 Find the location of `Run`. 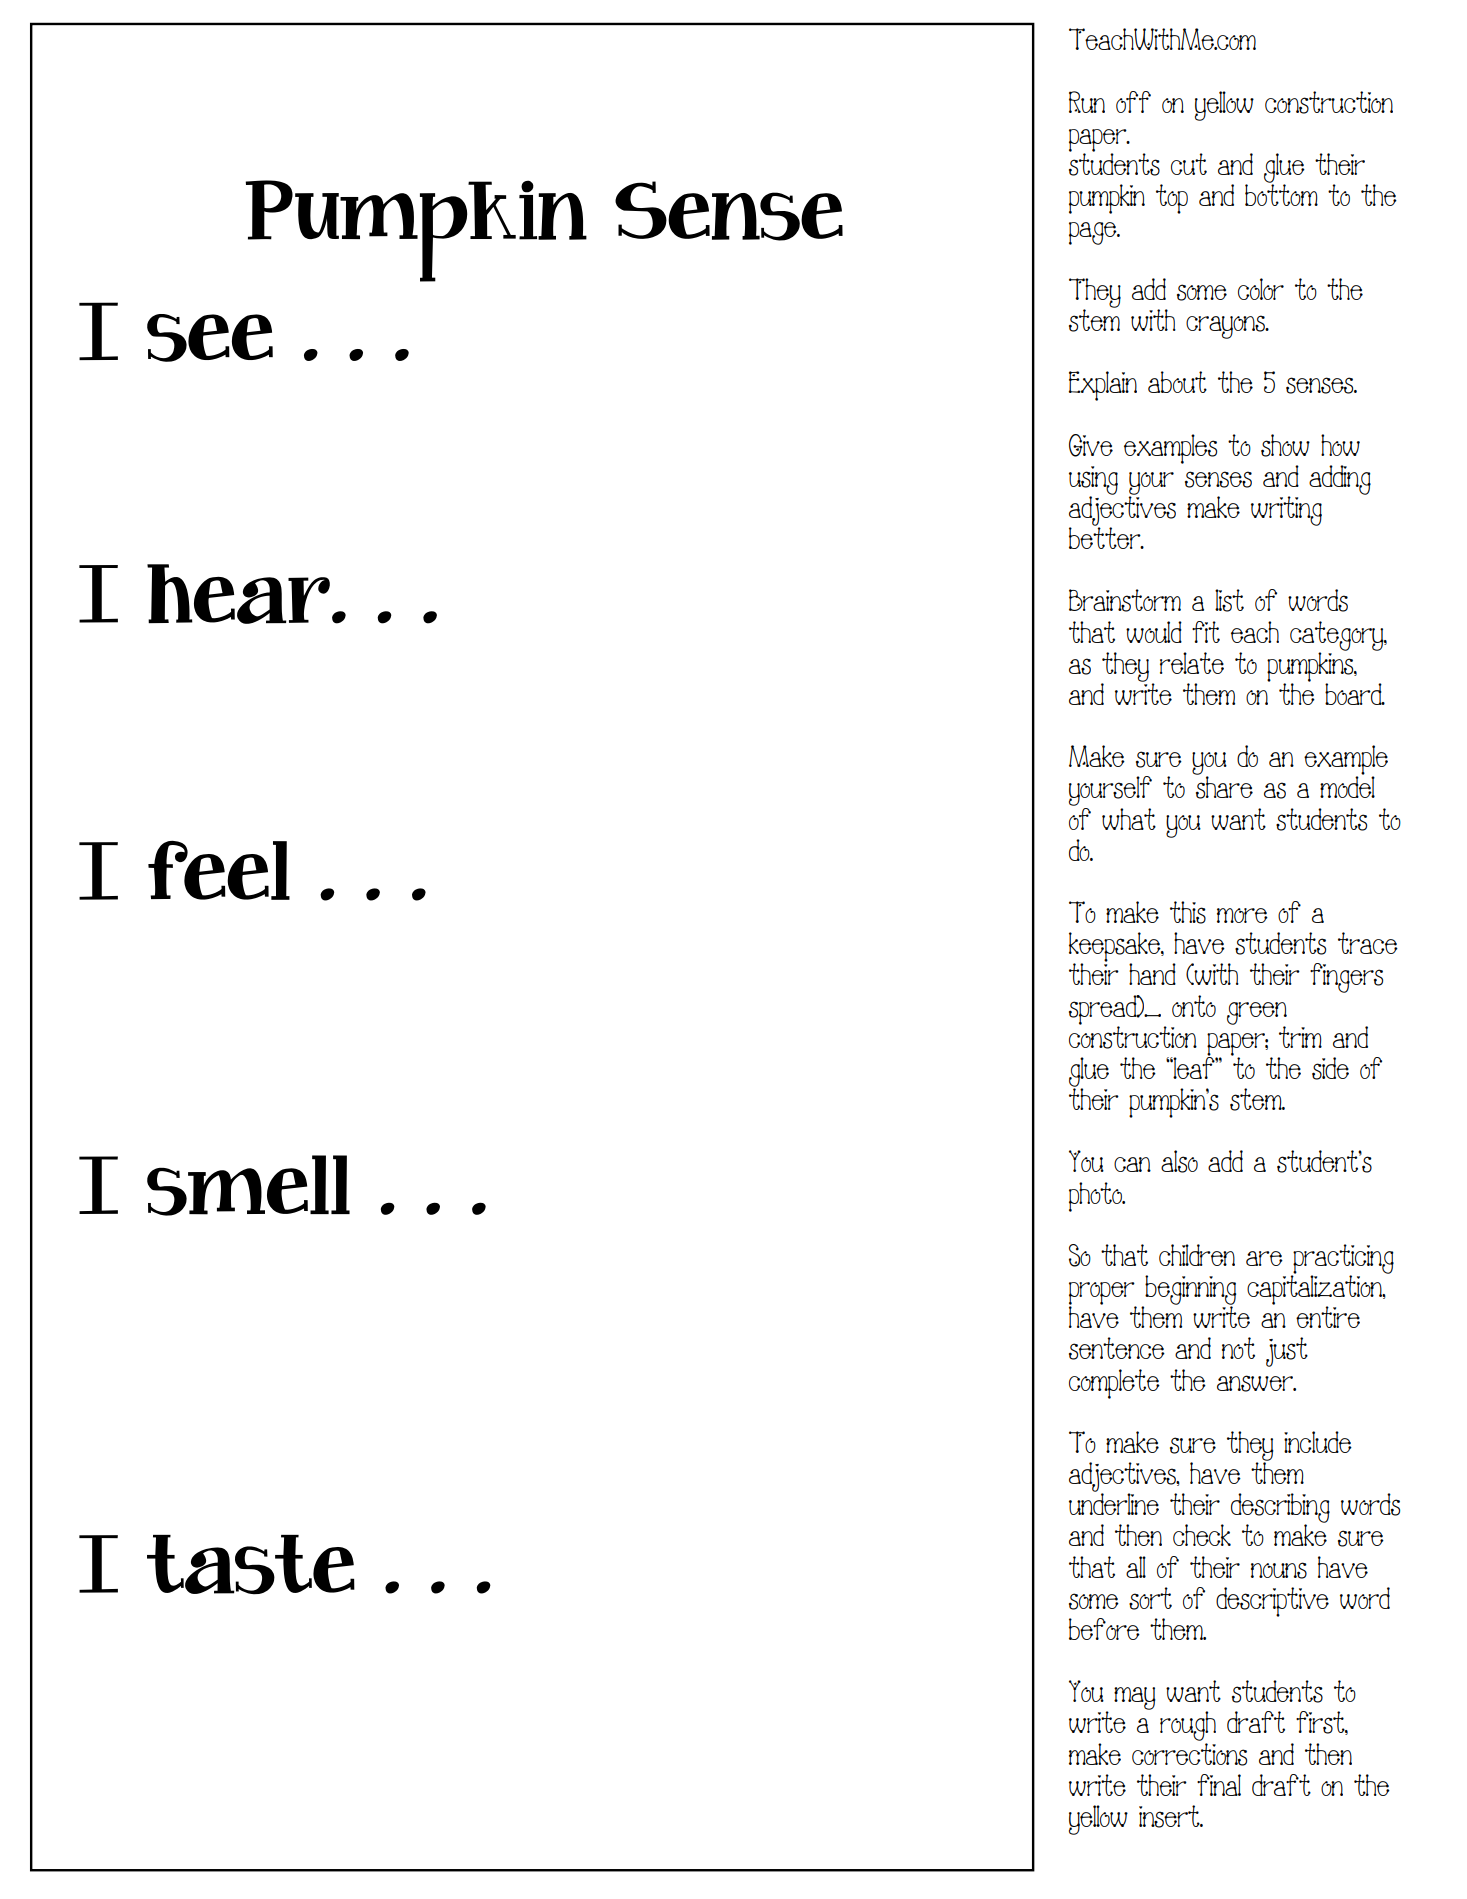

Run is located at coordinates (1087, 102).
